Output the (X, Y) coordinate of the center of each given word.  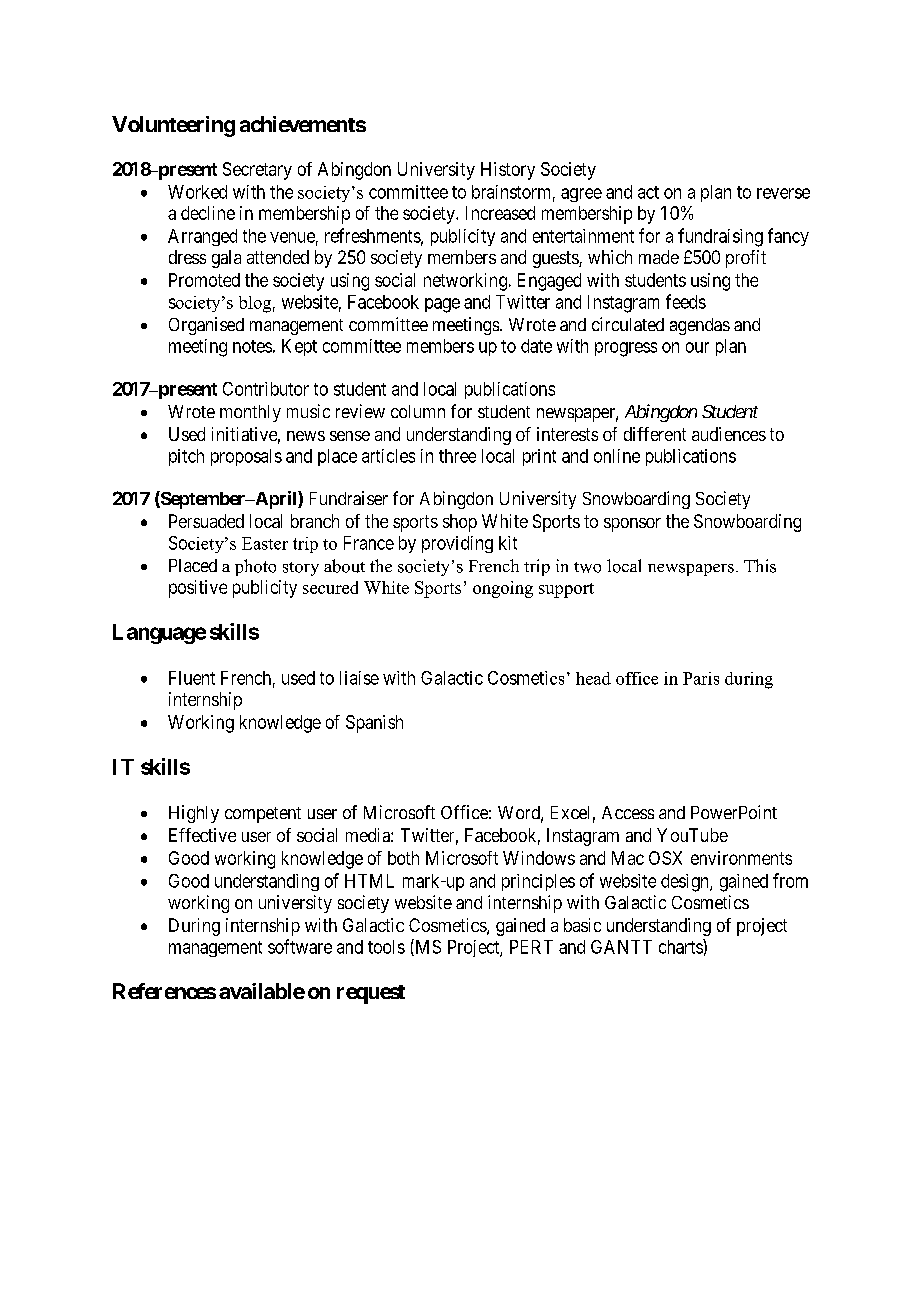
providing (457, 544)
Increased (500, 213)
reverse (783, 193)
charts (681, 946)
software (300, 946)
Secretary (257, 171)
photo (255, 567)
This (760, 566)
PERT (531, 947)
